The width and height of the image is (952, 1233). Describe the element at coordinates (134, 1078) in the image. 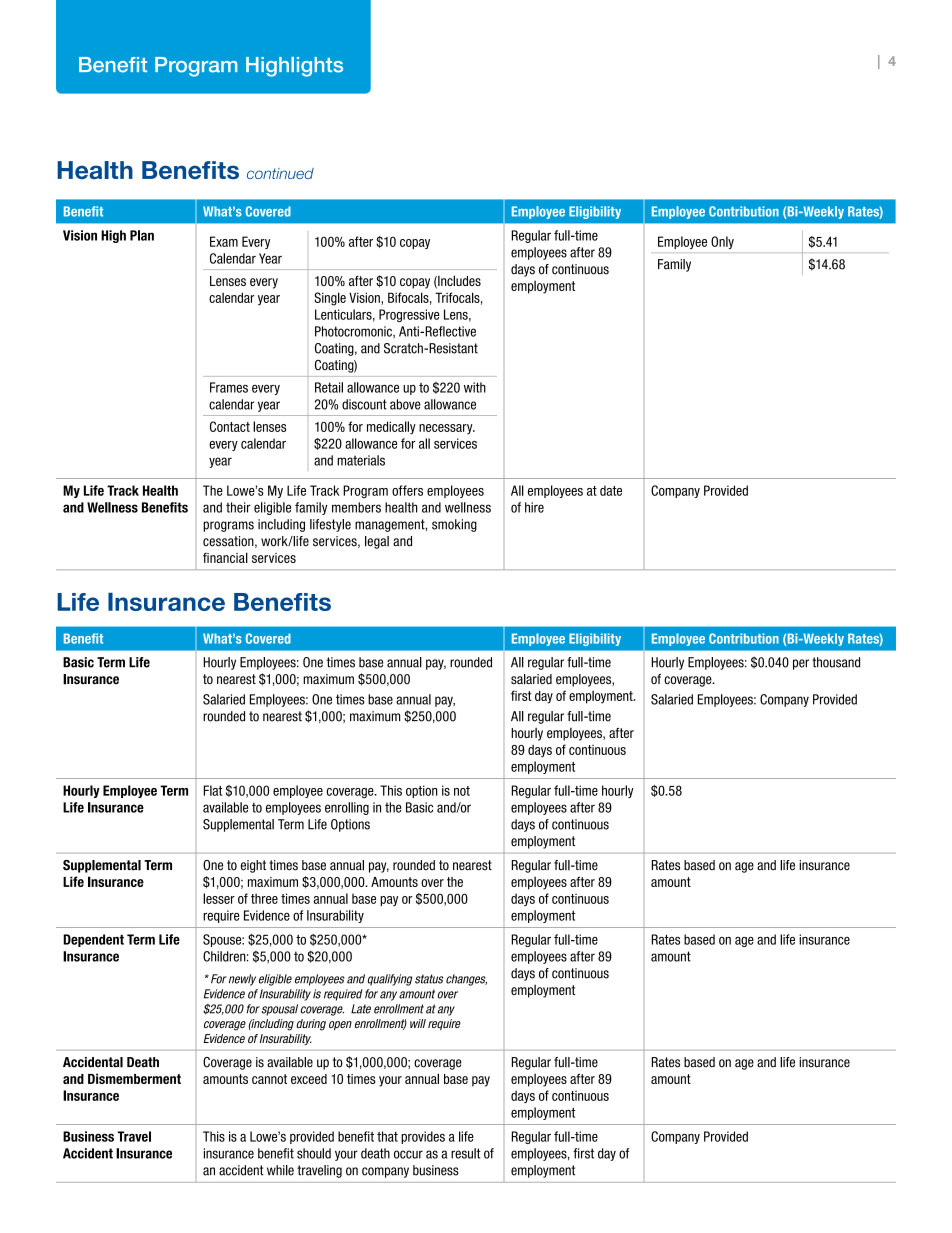

I see `Dismemberment` at that location.
